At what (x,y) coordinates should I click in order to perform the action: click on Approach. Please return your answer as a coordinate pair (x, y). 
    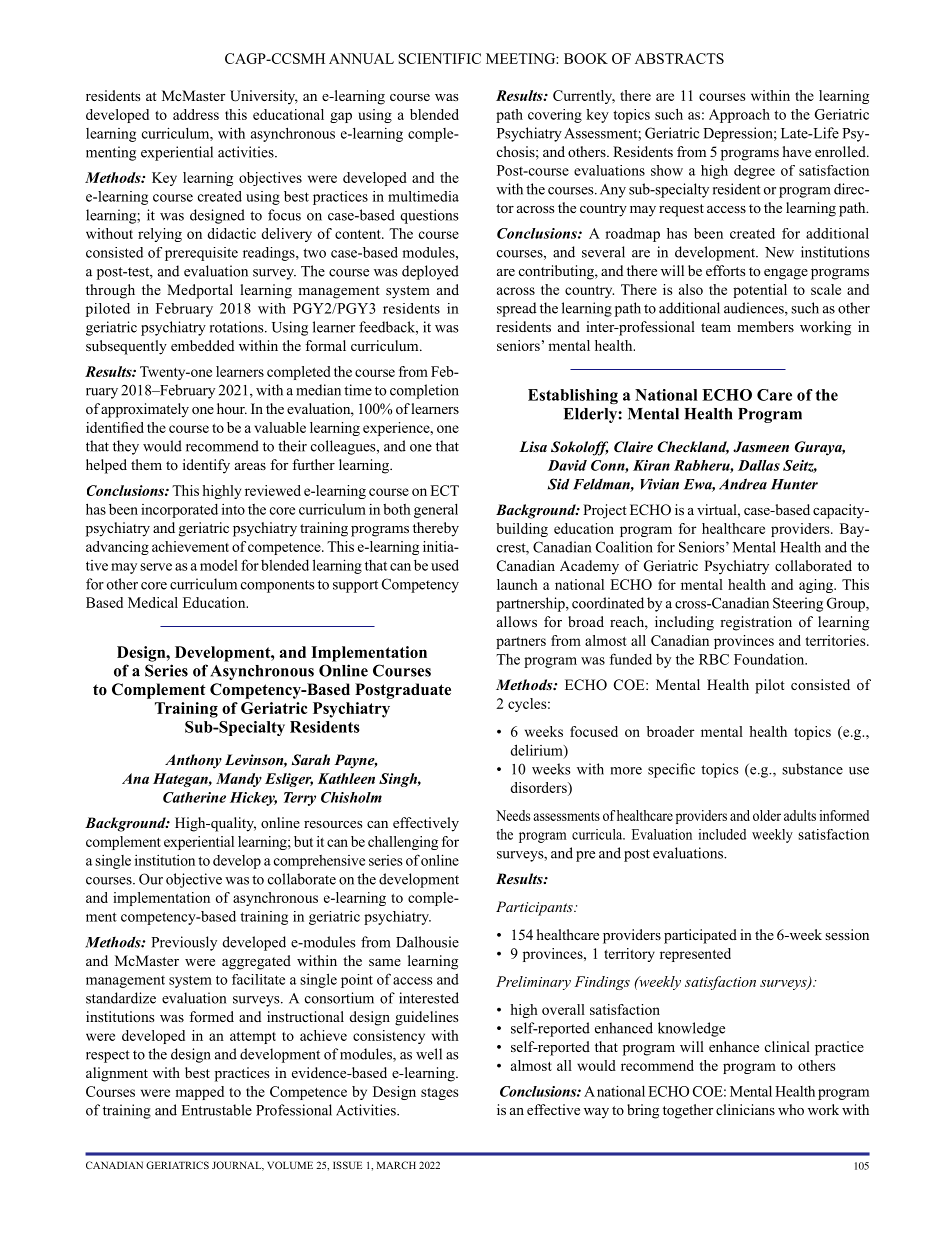
    Looking at the image, I should click on (739, 116).
